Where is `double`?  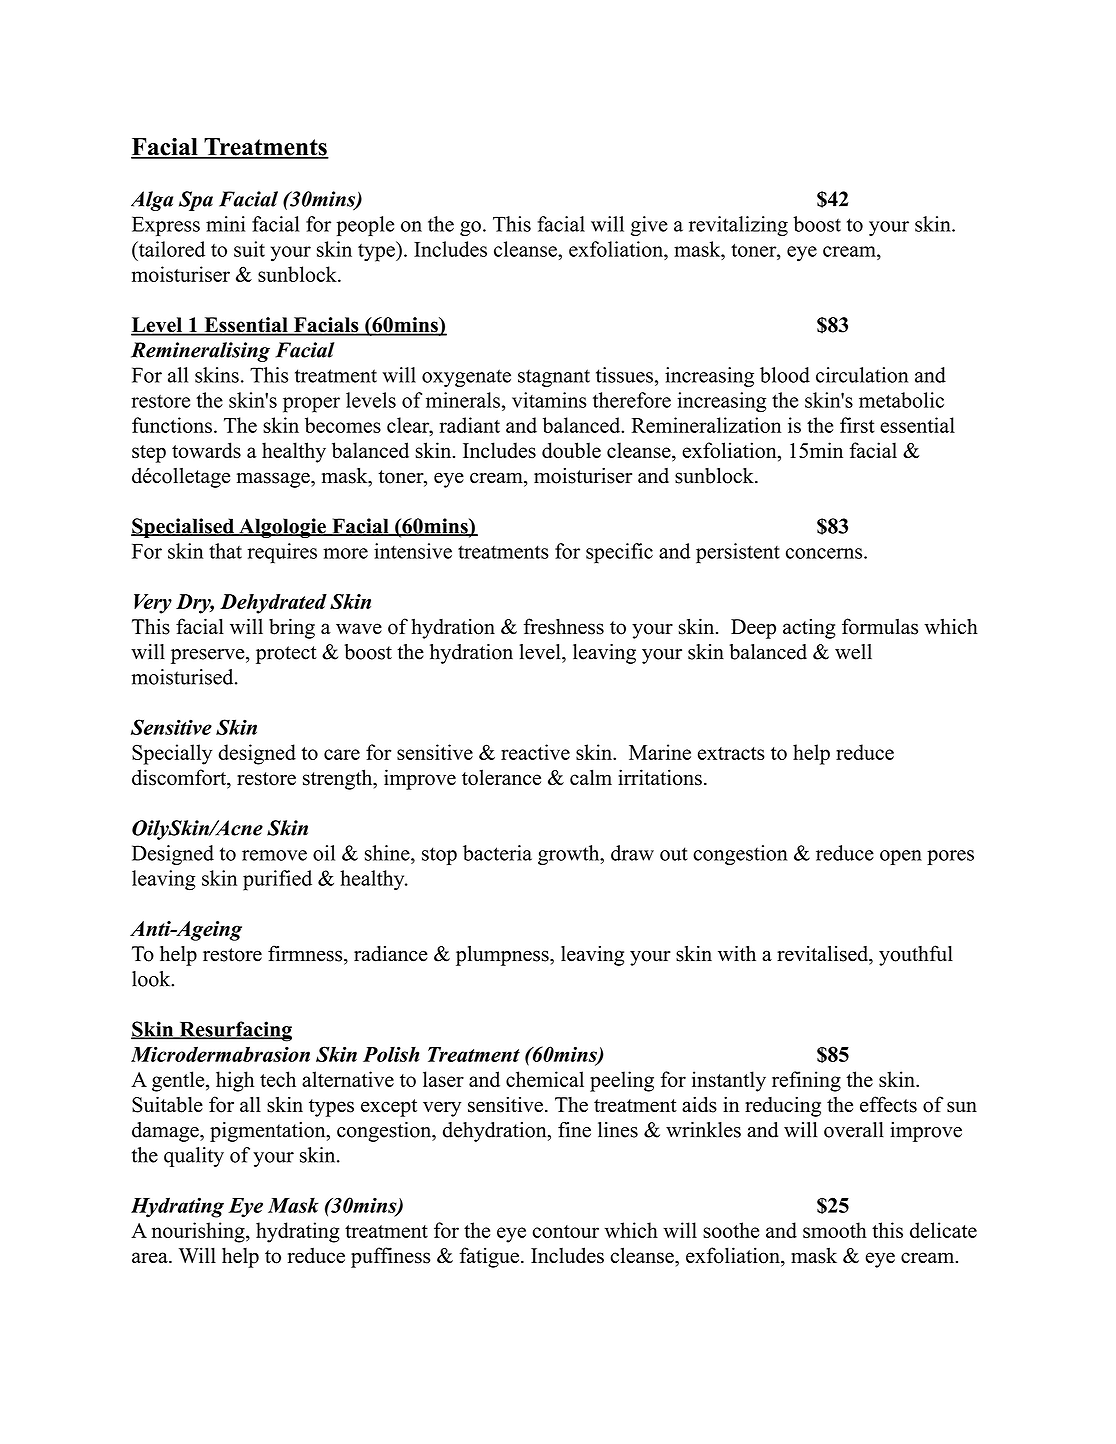
double is located at coordinates (571, 450).
